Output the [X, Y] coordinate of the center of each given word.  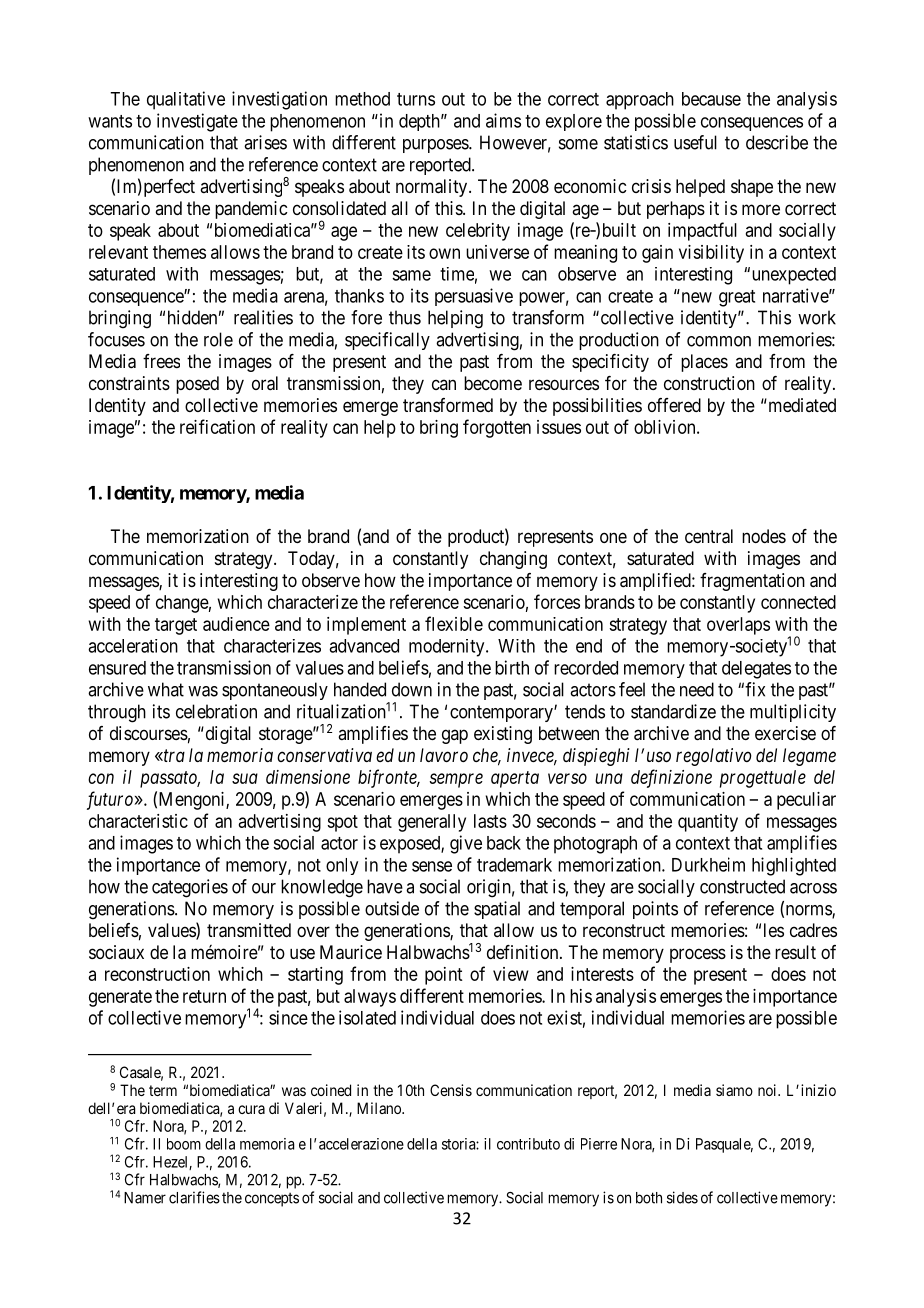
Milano [380, 1108]
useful [695, 142]
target [176, 626]
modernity [448, 648]
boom [184, 1144]
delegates [756, 670]
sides [682, 1197]
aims [503, 120]
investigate [197, 122]
